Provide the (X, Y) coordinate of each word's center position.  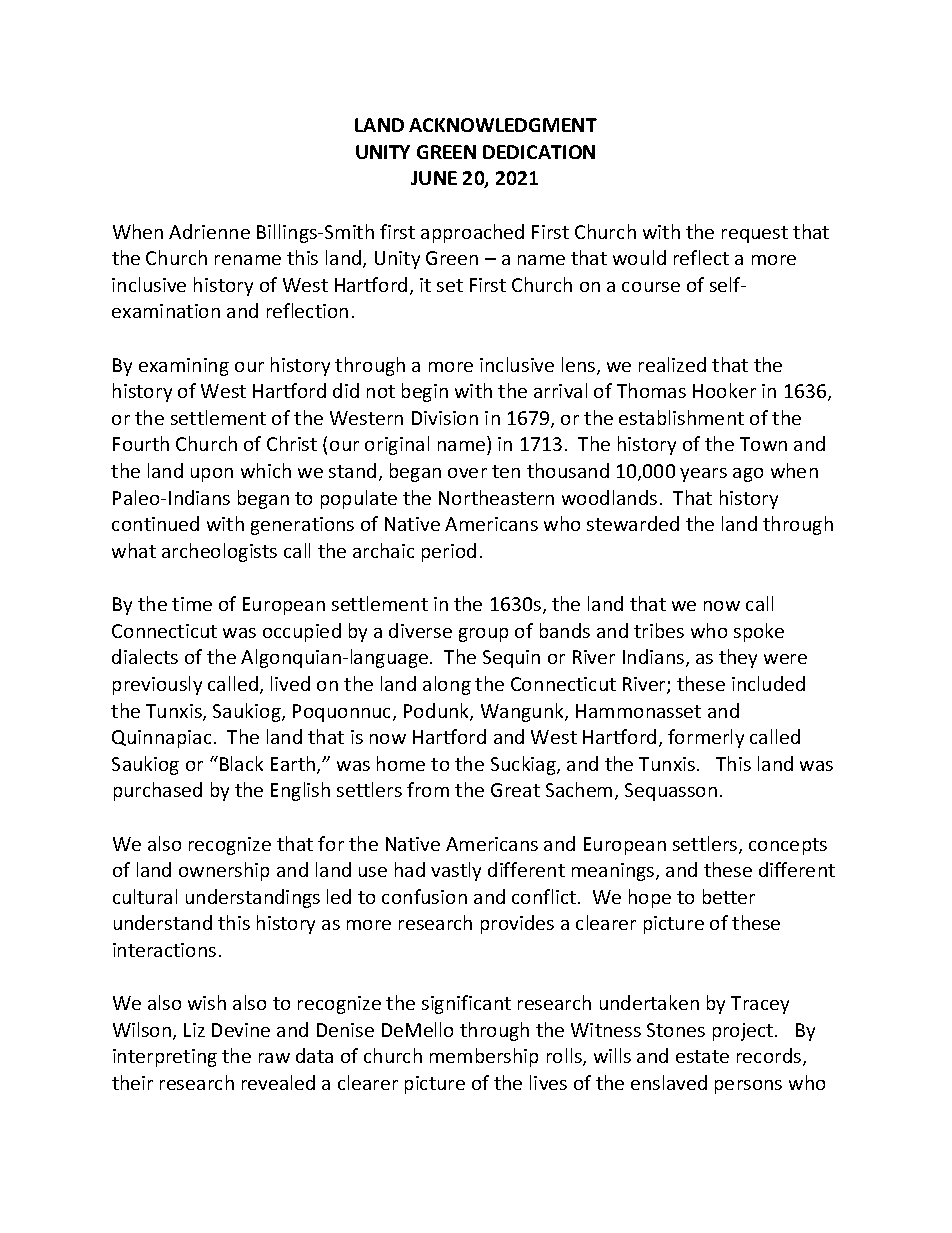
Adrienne (209, 231)
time (192, 604)
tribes (659, 630)
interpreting (165, 1058)
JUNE (434, 178)
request (755, 234)
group (483, 635)
